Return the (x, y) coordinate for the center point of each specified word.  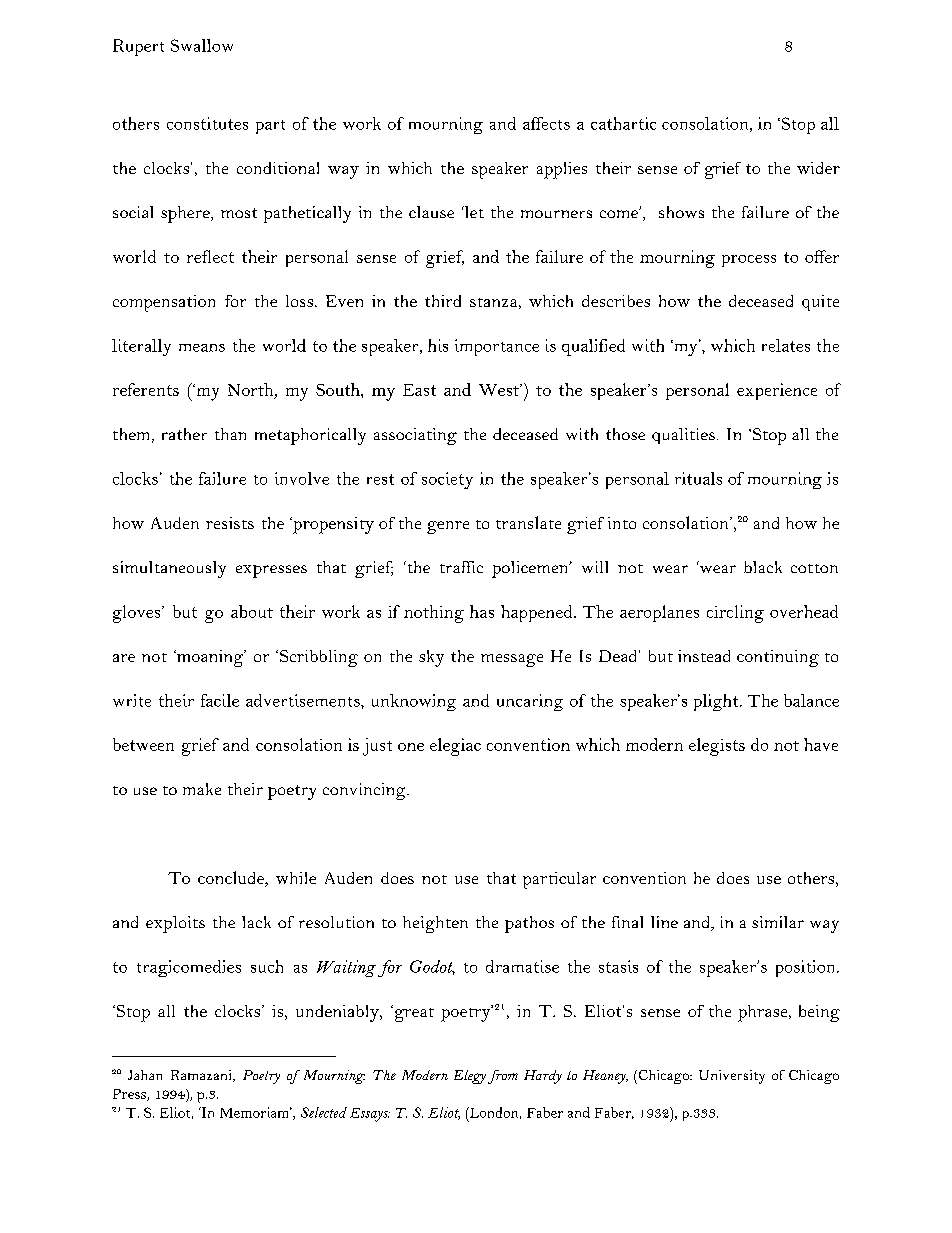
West (500, 390)
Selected (324, 1112)
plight (717, 702)
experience (777, 391)
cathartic (623, 123)
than (230, 434)
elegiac (455, 747)
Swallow (202, 45)
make (202, 789)
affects (546, 123)
